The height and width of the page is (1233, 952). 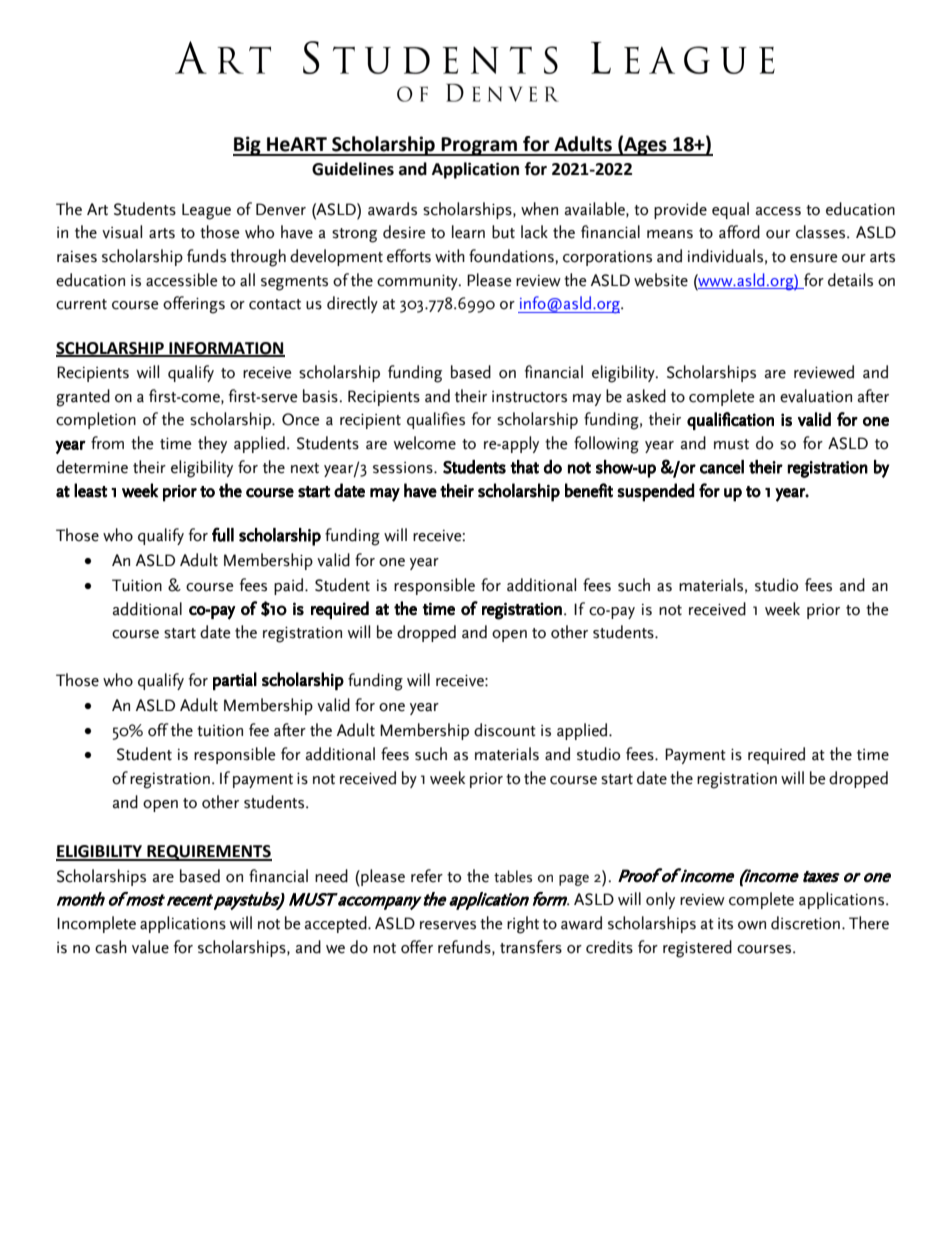 What do you see at coordinates (730, 421) in the page?
I see `qualification` at bounding box center [730, 421].
